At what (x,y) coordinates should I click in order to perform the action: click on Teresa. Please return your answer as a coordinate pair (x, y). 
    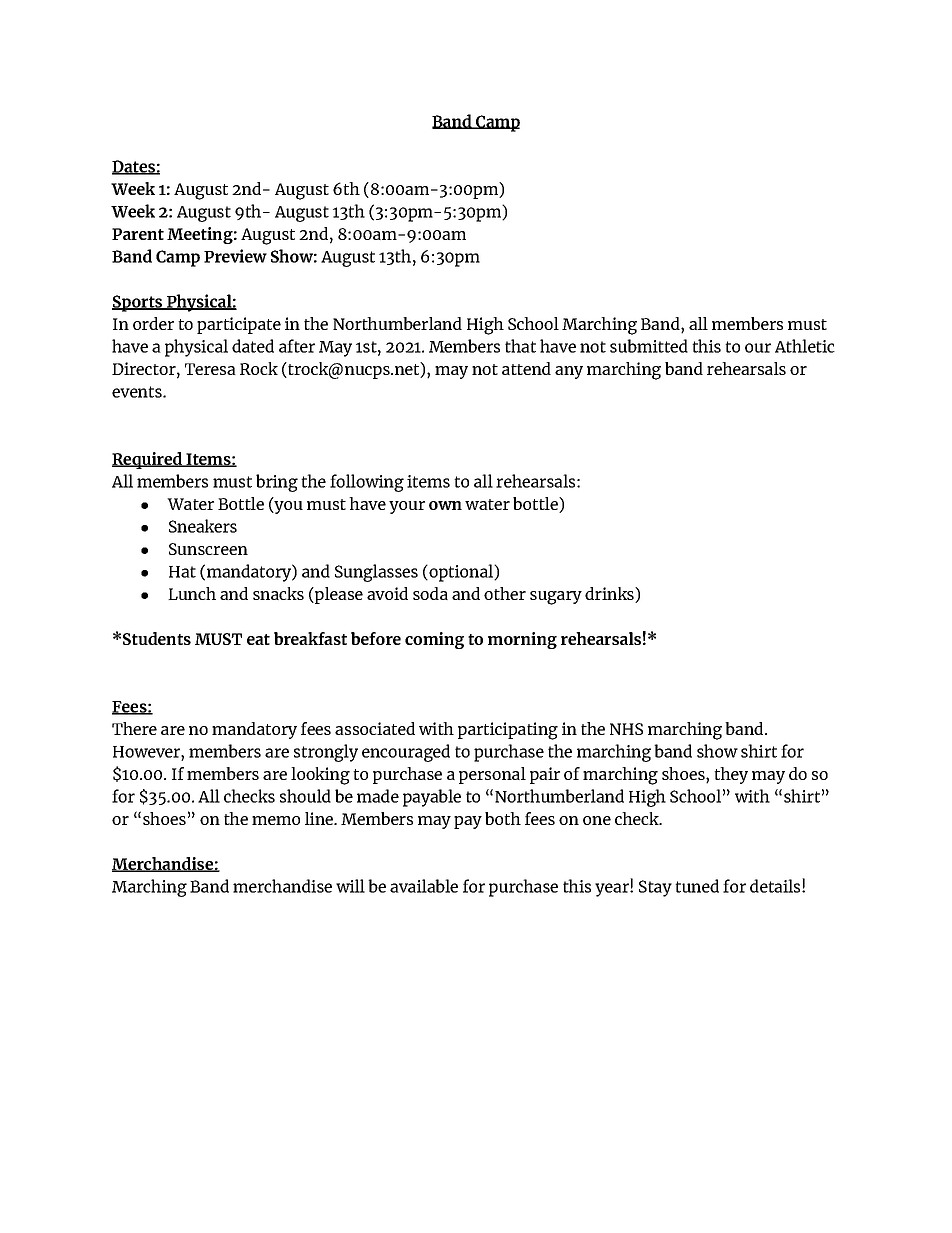
    Looking at the image, I should click on (210, 369).
